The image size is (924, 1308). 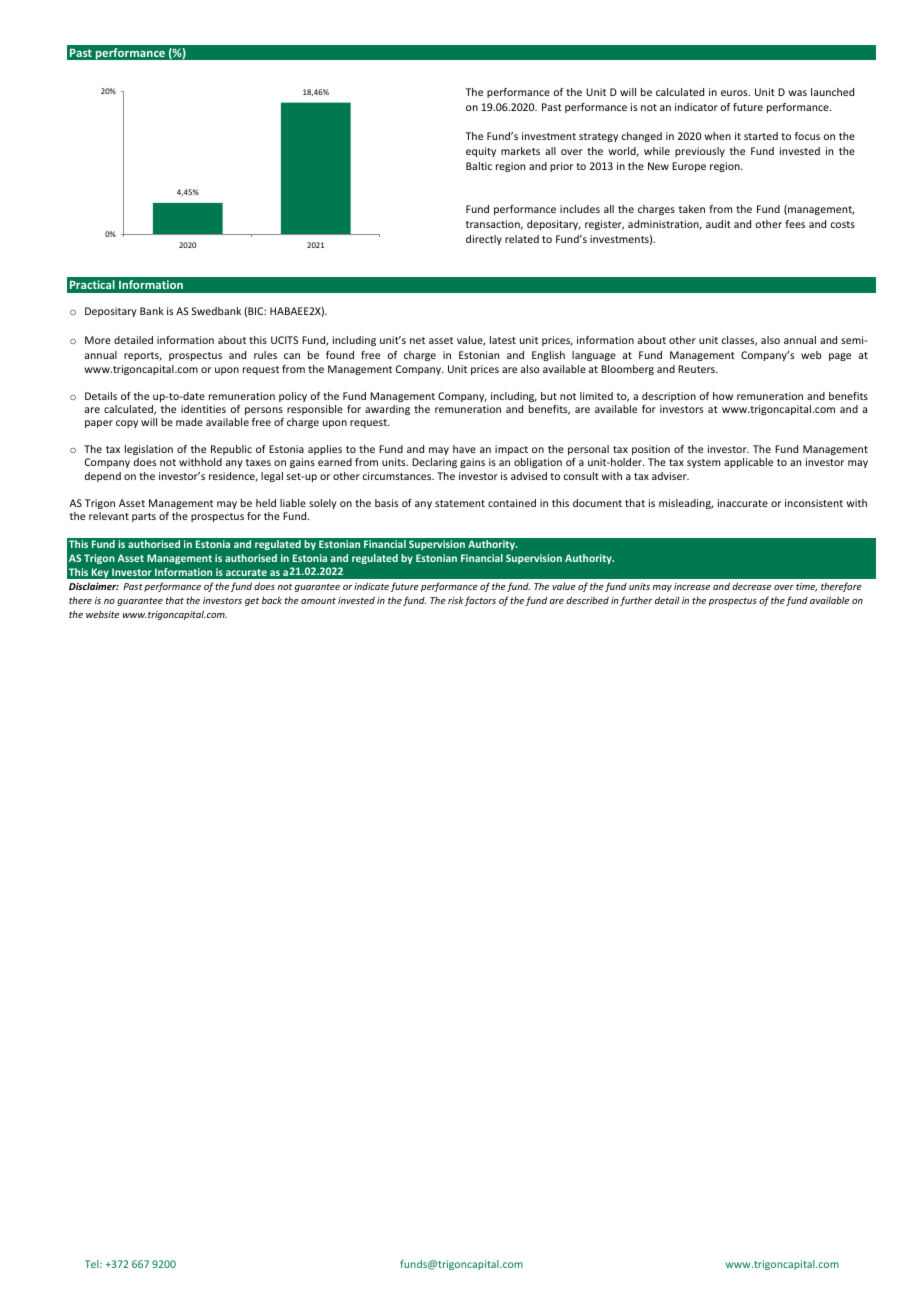 I want to click on directly, so click(x=484, y=240).
